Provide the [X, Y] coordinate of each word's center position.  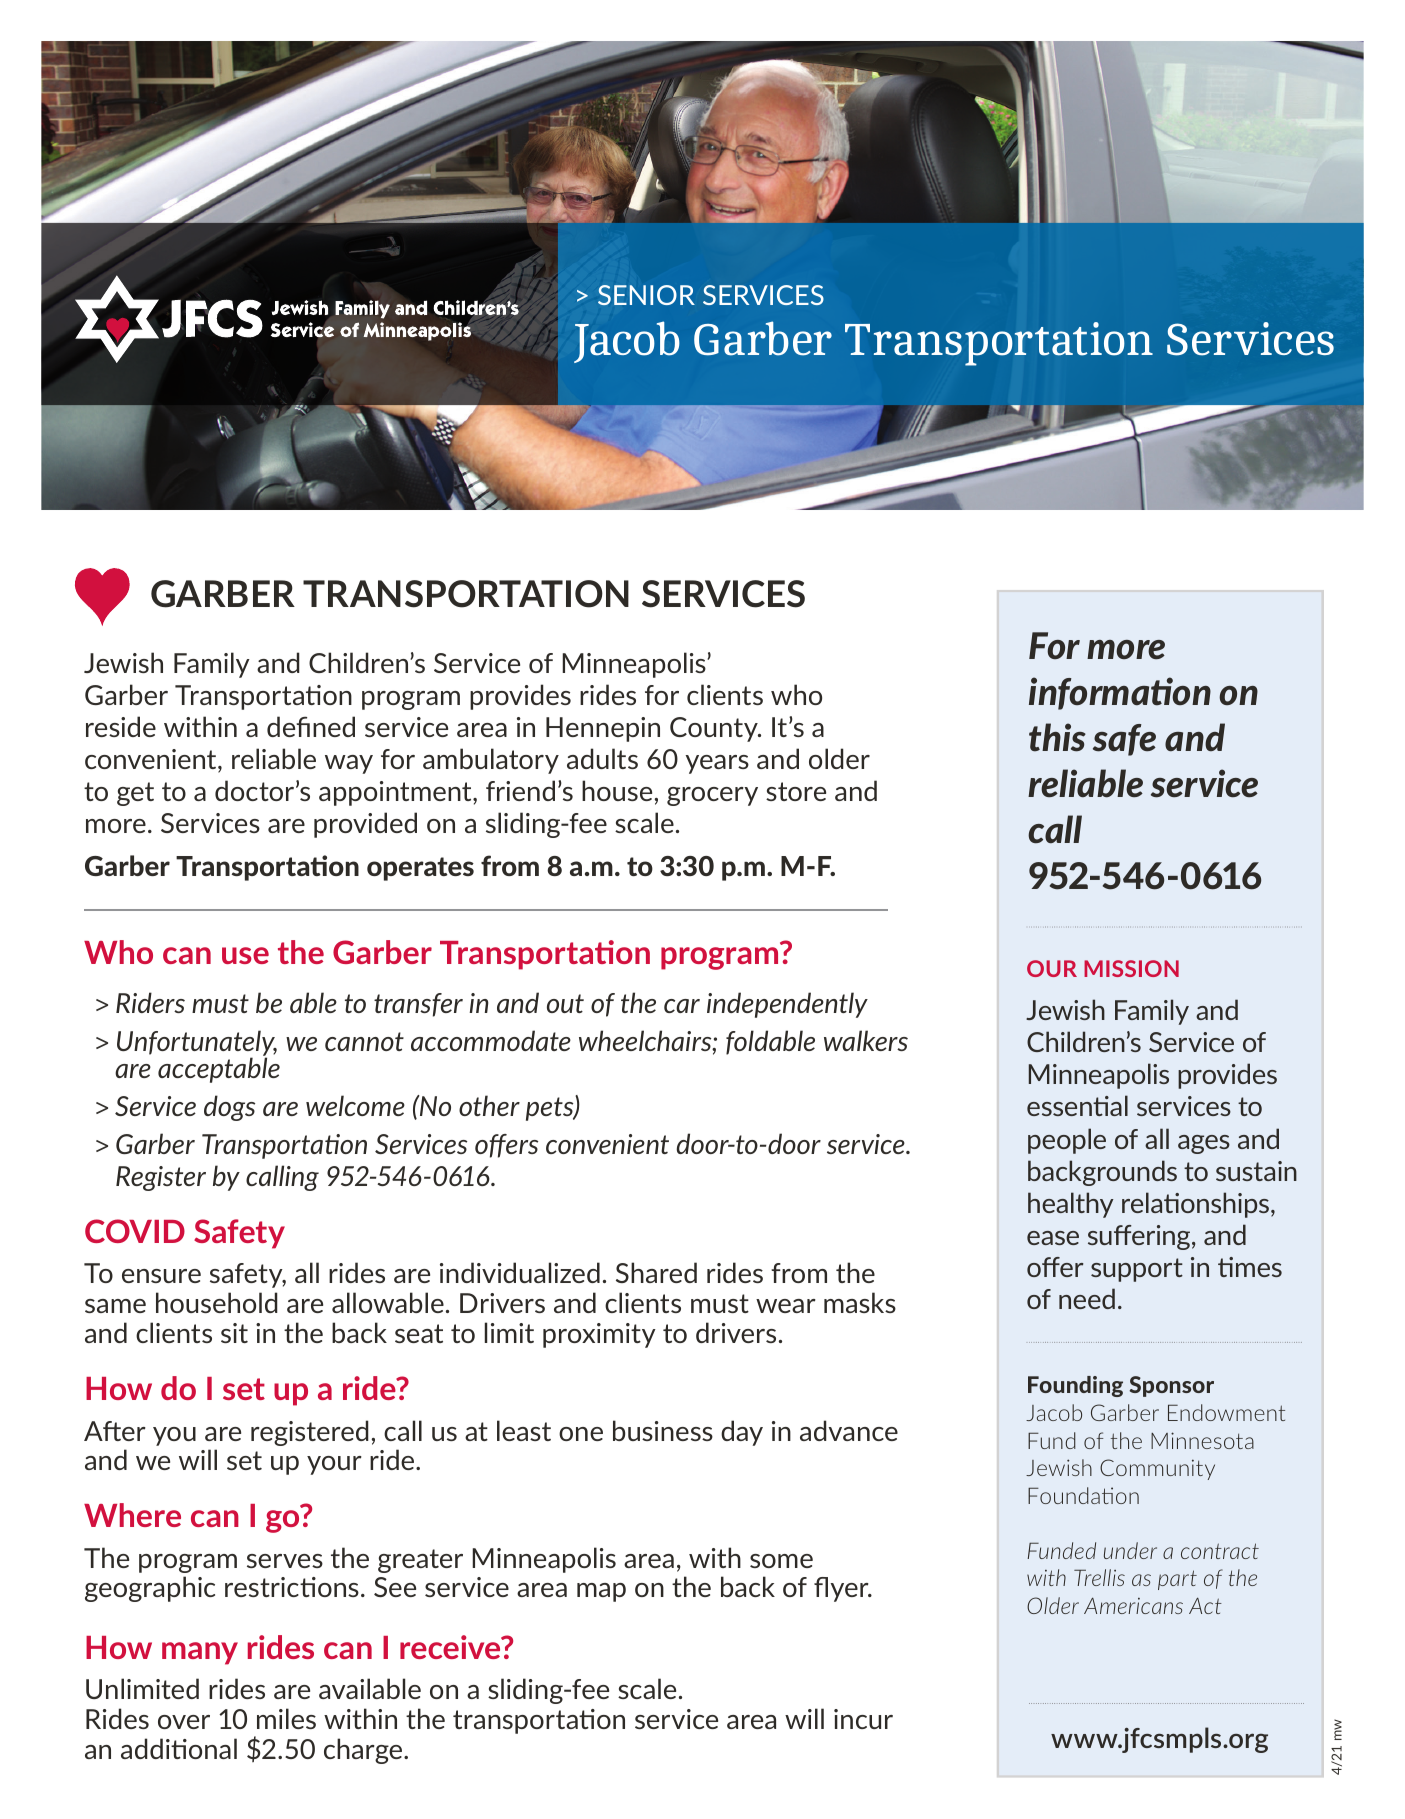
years [717, 764]
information [1120, 693]
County [715, 729]
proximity [599, 1335]
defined [311, 726]
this [1057, 737]
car [682, 1006]
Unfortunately [197, 1044]
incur [863, 1719]
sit [234, 1333]
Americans [1133, 1606]
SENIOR [646, 295]
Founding [1075, 1386]
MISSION [1131, 968]
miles [286, 1718]
